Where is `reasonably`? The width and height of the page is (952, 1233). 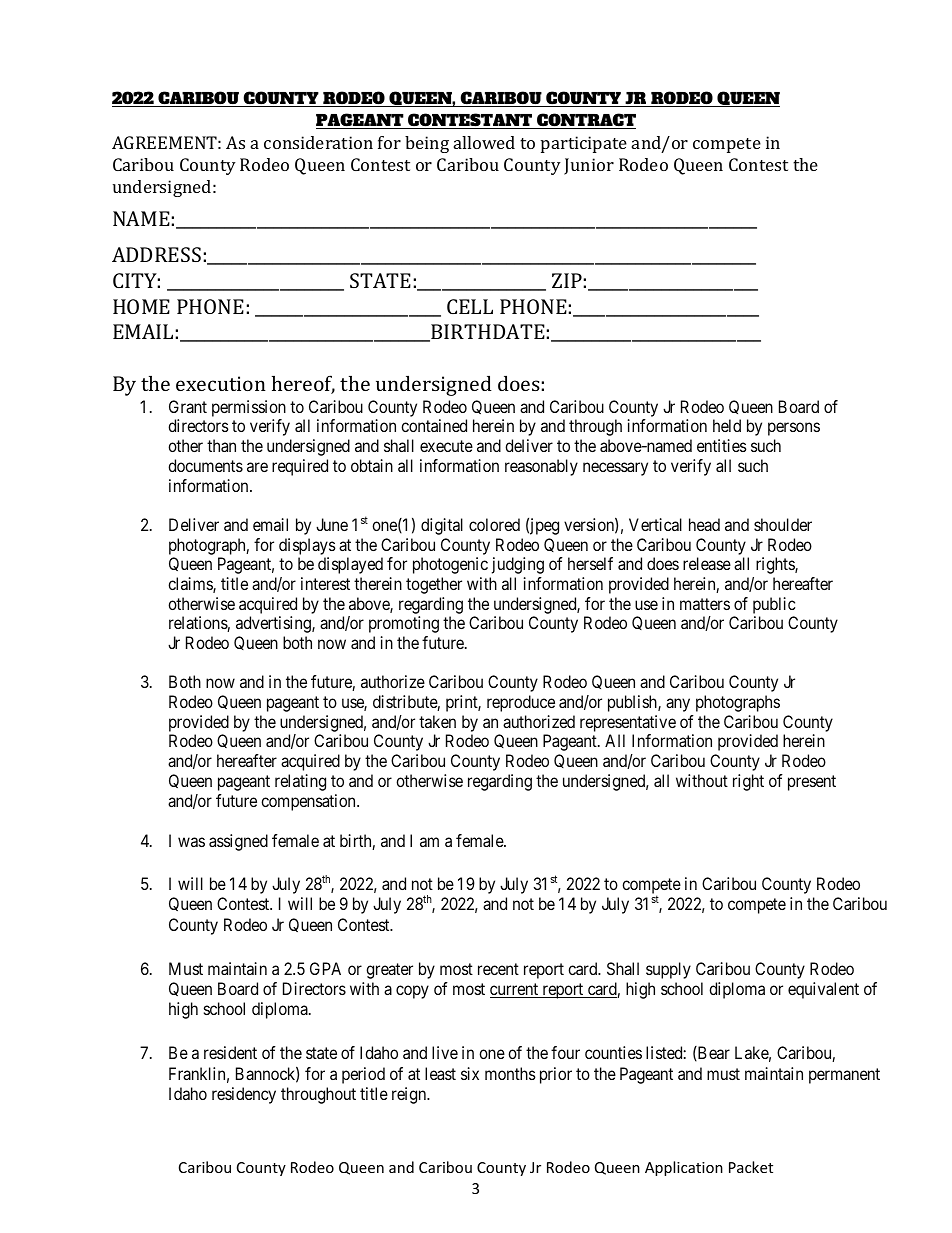 reasonably is located at coordinates (541, 467).
